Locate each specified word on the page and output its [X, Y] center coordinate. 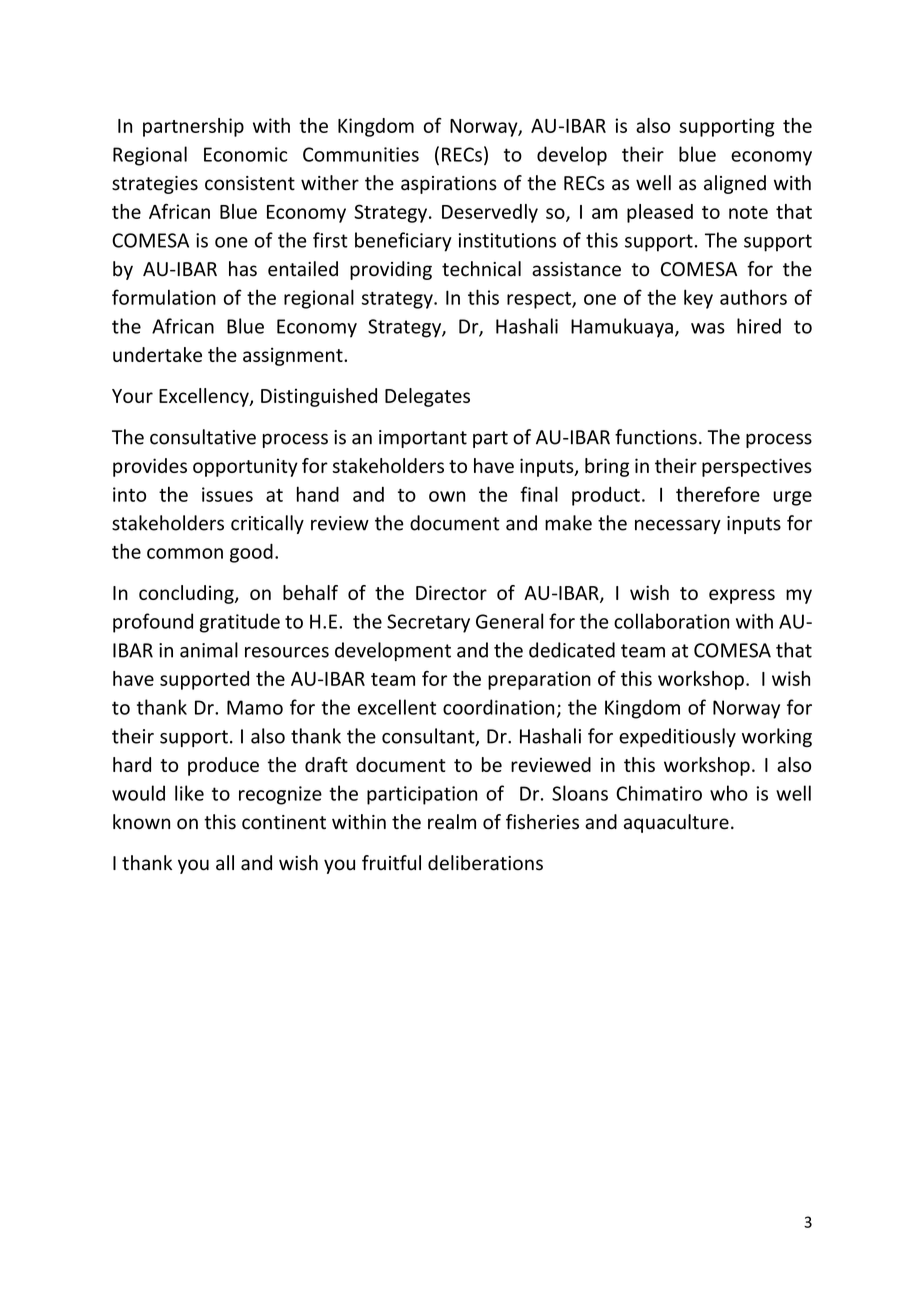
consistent [250, 183]
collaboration [671, 621]
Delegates [427, 397]
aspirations [449, 185]
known [141, 822]
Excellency [205, 397]
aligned [735, 184]
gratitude [240, 623]
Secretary [428, 623]
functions [656, 437]
